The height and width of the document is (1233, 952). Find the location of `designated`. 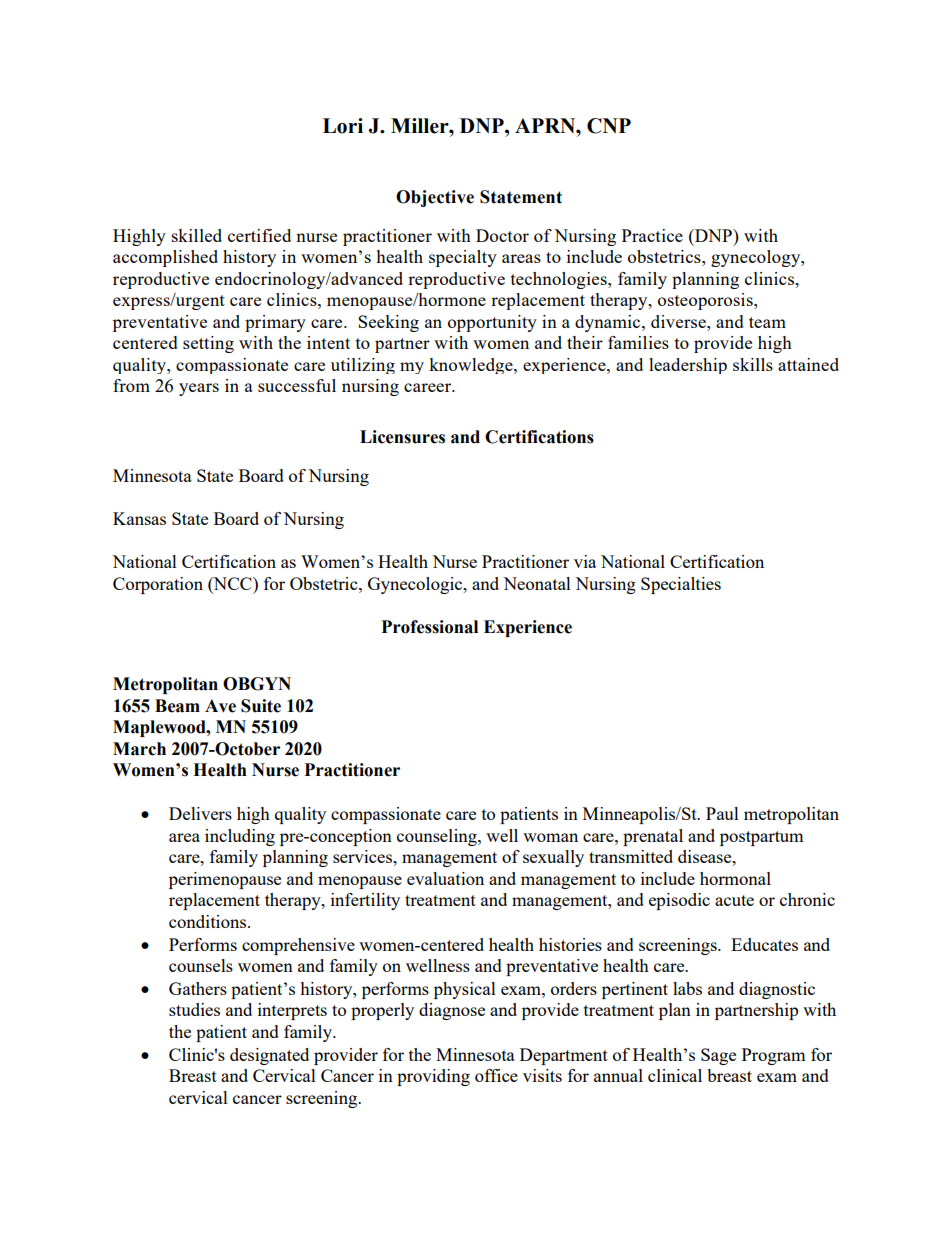

designated is located at coordinates (269, 1056).
